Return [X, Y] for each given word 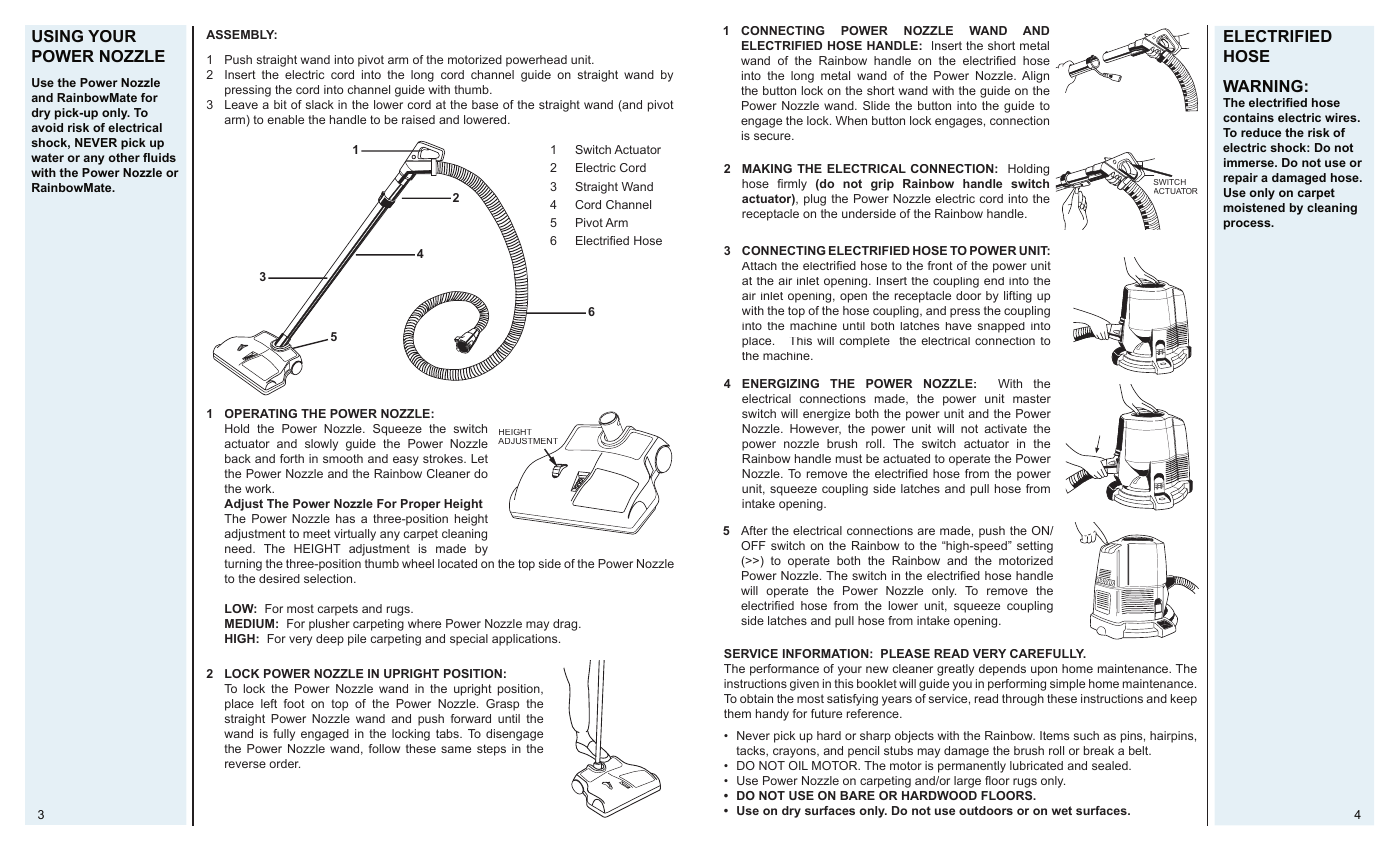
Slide [876, 105]
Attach [759, 266]
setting [1035, 547]
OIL [798, 765]
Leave [241, 104]
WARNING [1263, 86]
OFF [753, 545]
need [239, 548]
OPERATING [261, 413]
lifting [1018, 297]
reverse [245, 764]
